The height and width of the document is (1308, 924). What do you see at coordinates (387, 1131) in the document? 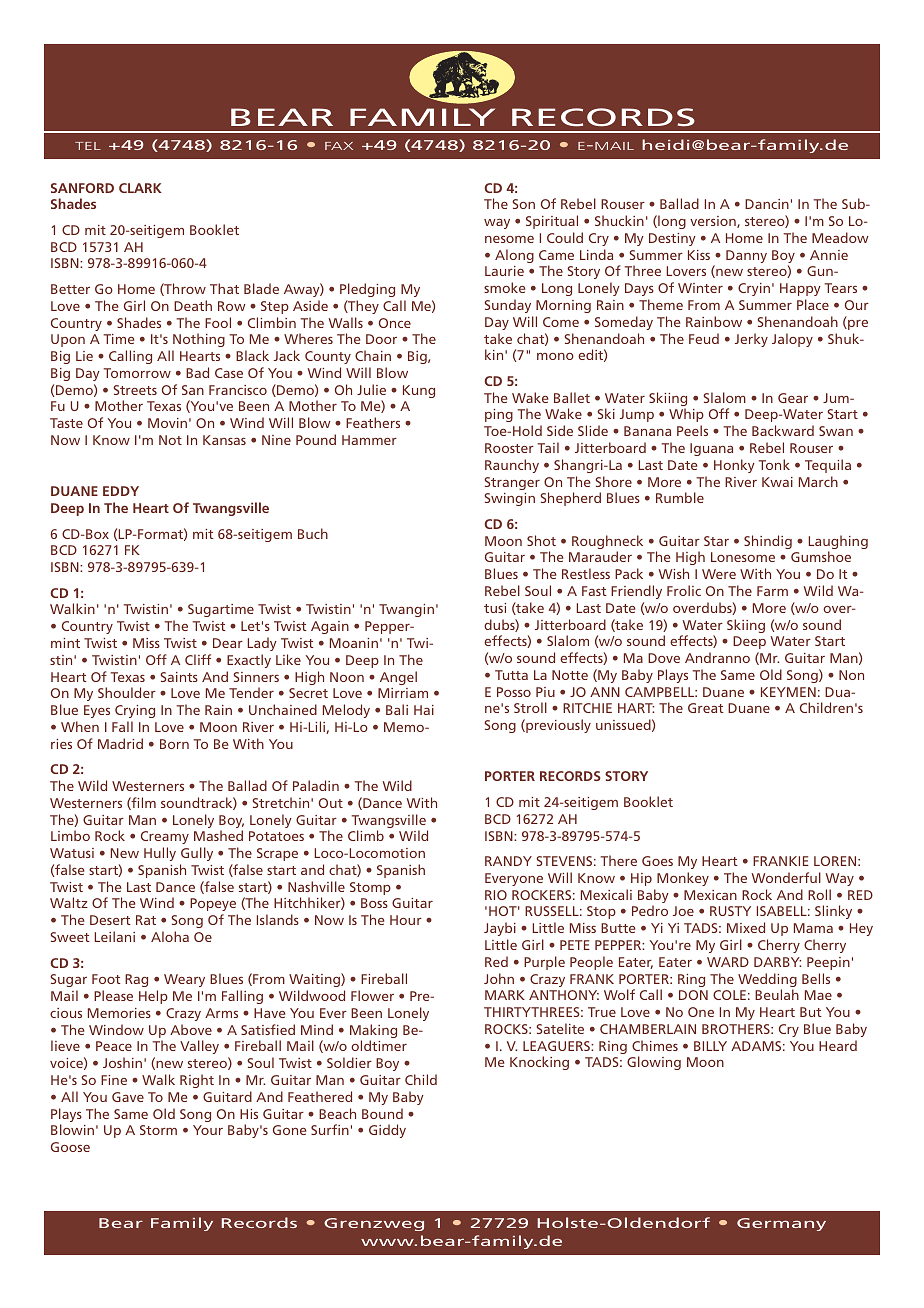
I see `Giddy` at bounding box center [387, 1131].
